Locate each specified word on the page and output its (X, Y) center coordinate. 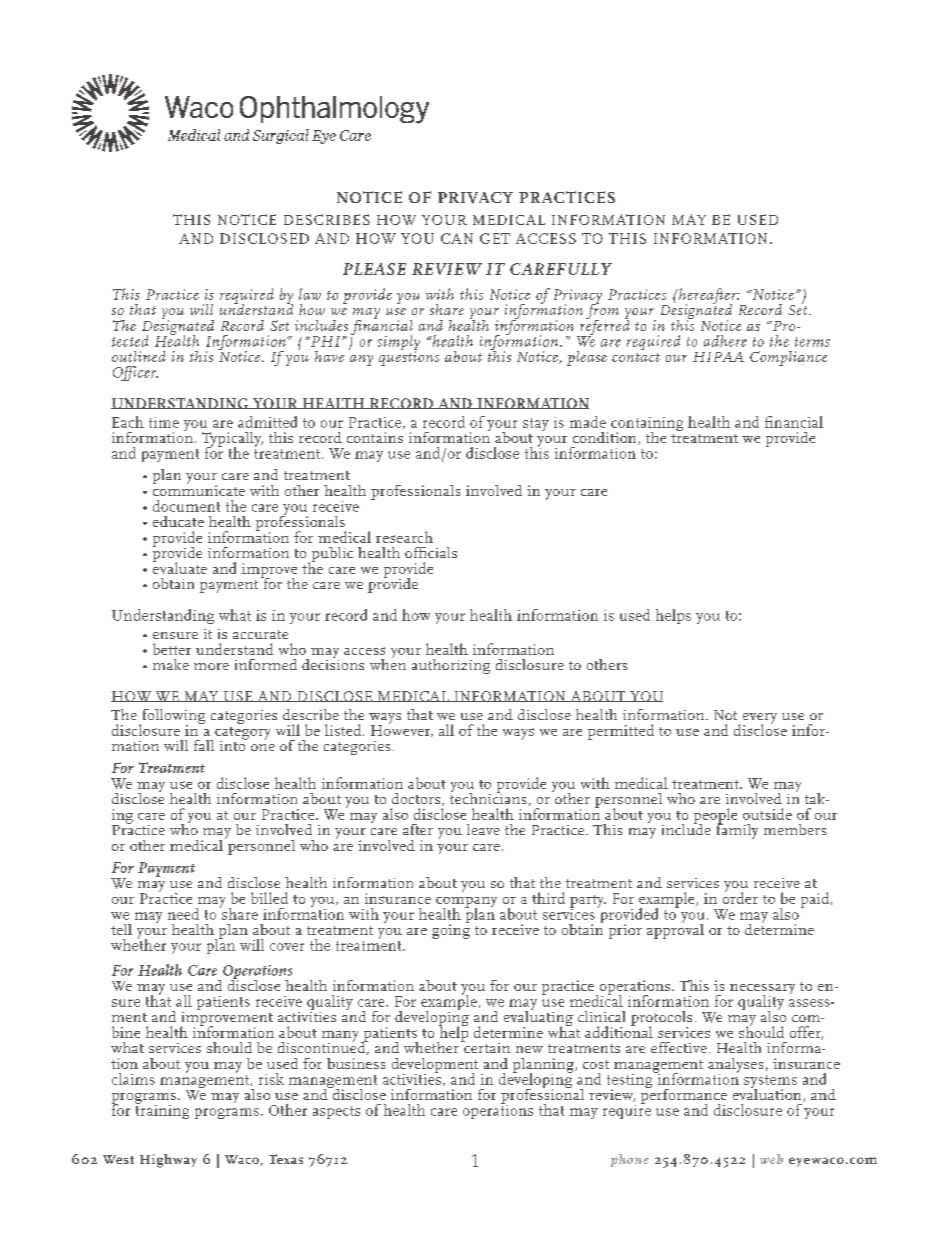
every (760, 720)
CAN (457, 238)
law (310, 294)
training (162, 1110)
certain (486, 1046)
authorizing (451, 666)
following (172, 718)
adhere (725, 341)
